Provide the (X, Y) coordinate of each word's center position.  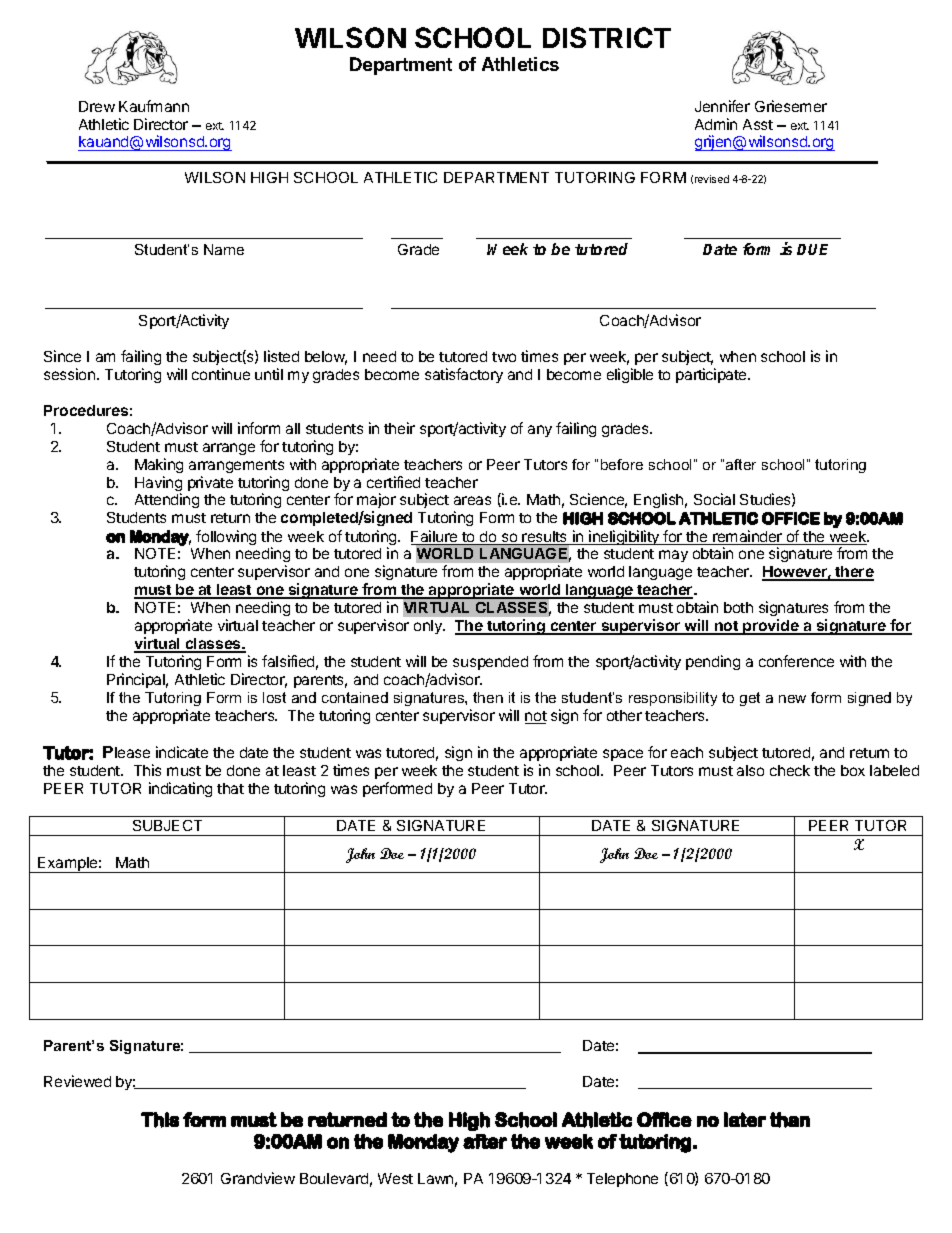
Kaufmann (154, 106)
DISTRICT (607, 37)
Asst (758, 124)
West (395, 1178)
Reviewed (77, 1081)
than (790, 1120)
